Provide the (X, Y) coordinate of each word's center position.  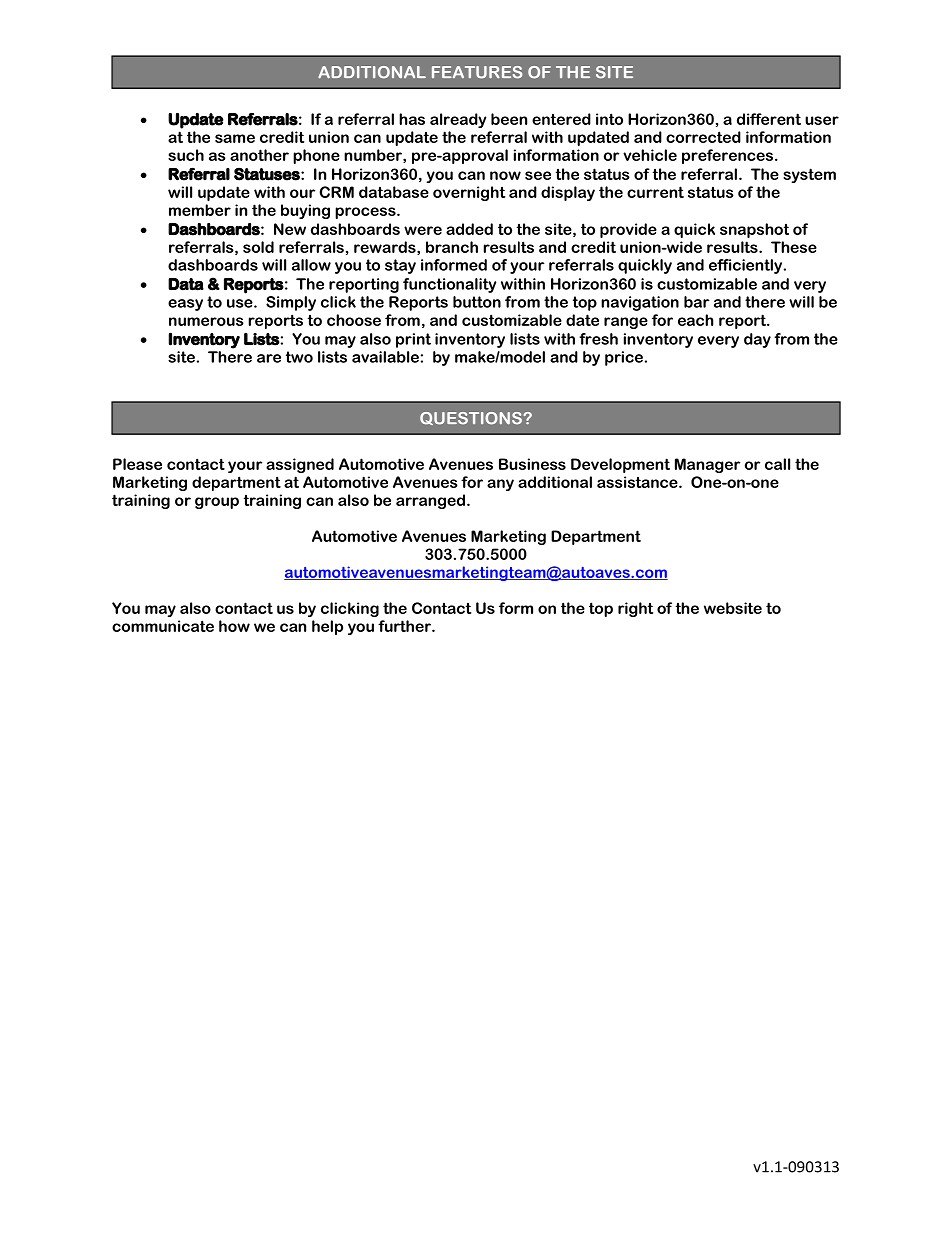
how (234, 626)
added (469, 229)
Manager (707, 465)
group (217, 503)
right (635, 609)
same (235, 138)
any (500, 485)
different (769, 119)
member (200, 210)
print (413, 340)
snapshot (754, 230)
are (269, 358)
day (757, 340)
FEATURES (477, 72)
